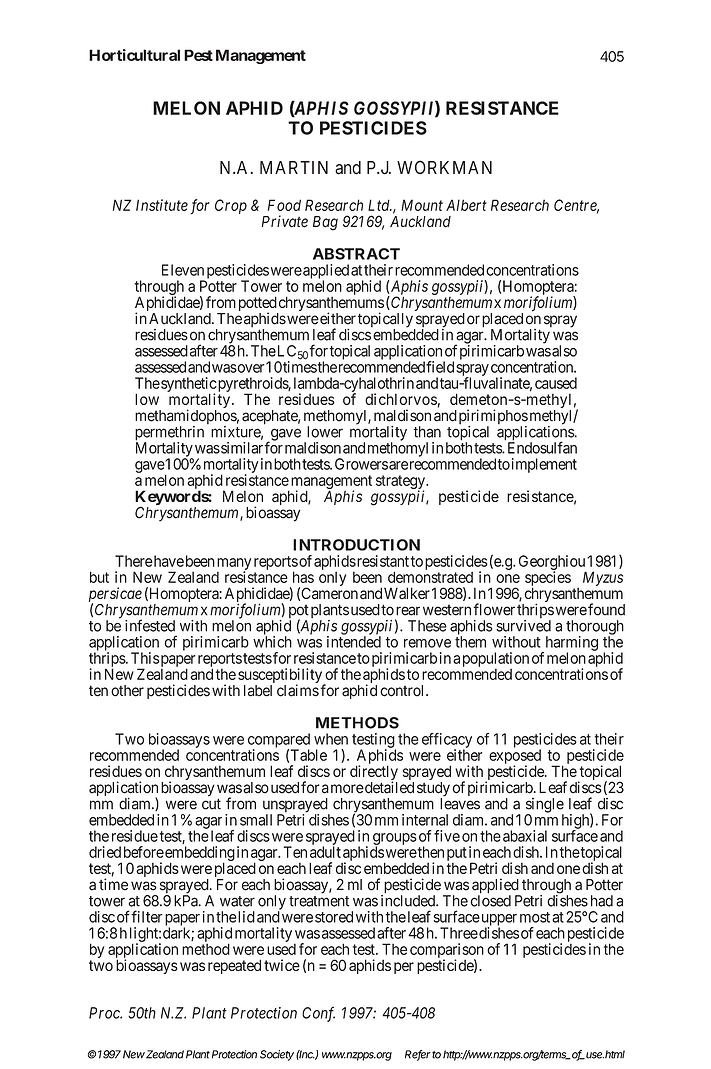 The height and width of the page is (1069, 711). What do you see at coordinates (134, 55) in the page?
I see `Horticultural` at bounding box center [134, 55].
